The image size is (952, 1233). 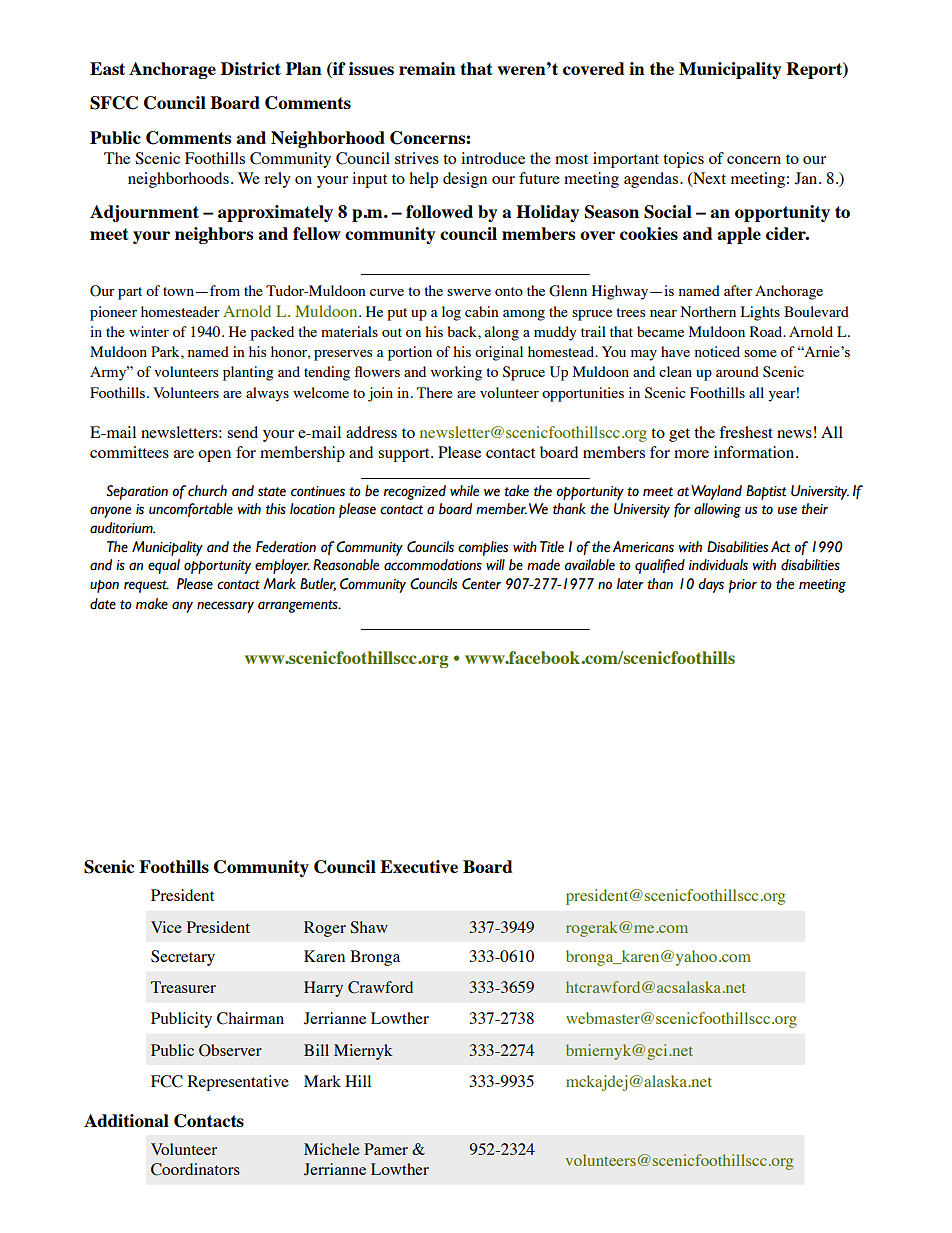 I want to click on Center, so click(x=481, y=584).
